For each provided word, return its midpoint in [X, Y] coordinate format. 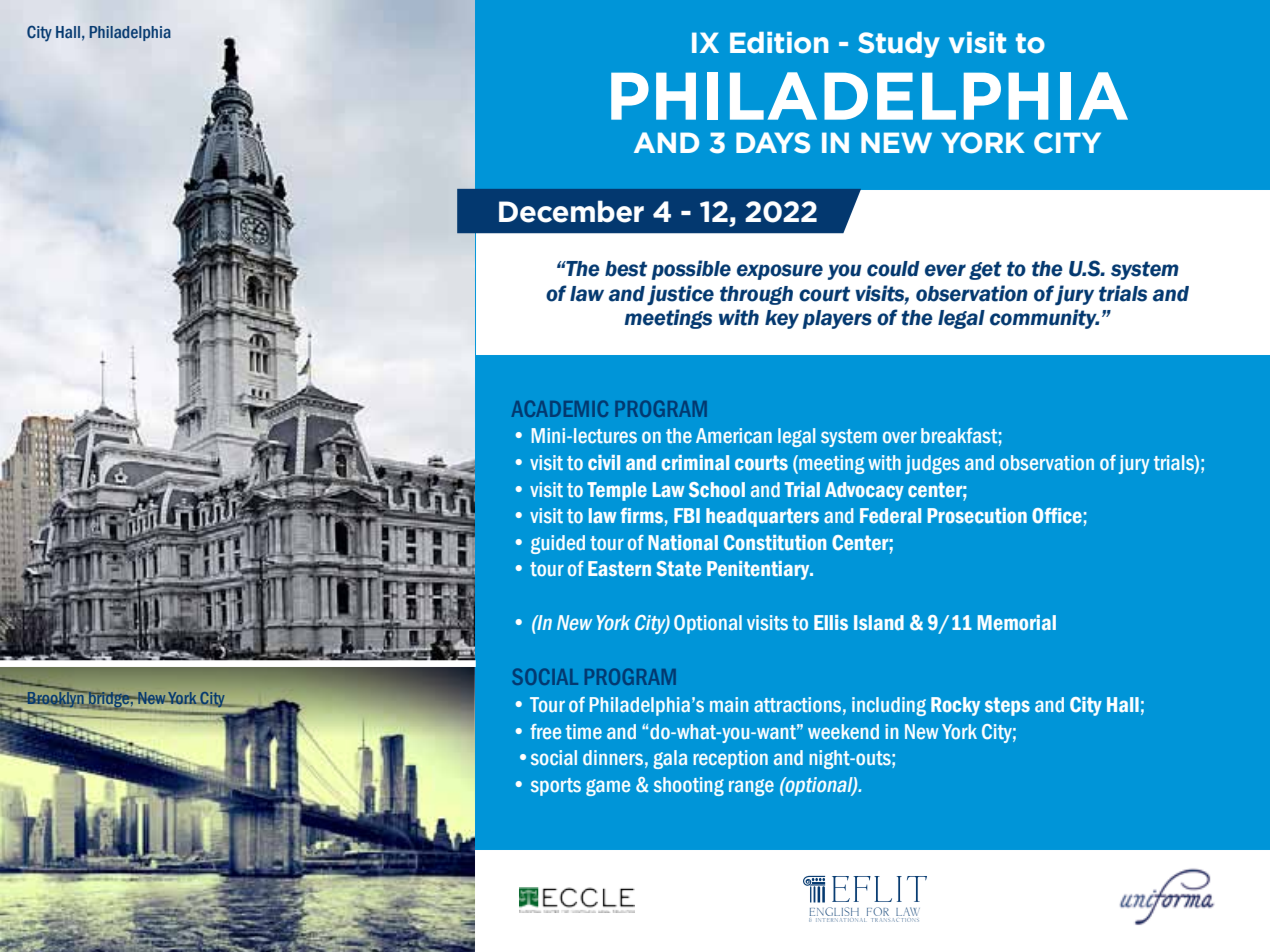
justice [680, 295]
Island [879, 622]
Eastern [619, 568]
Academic [560, 408]
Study [899, 45]
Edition [779, 43]
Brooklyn [56, 698]
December [571, 211]
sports [556, 787]
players [837, 319]
